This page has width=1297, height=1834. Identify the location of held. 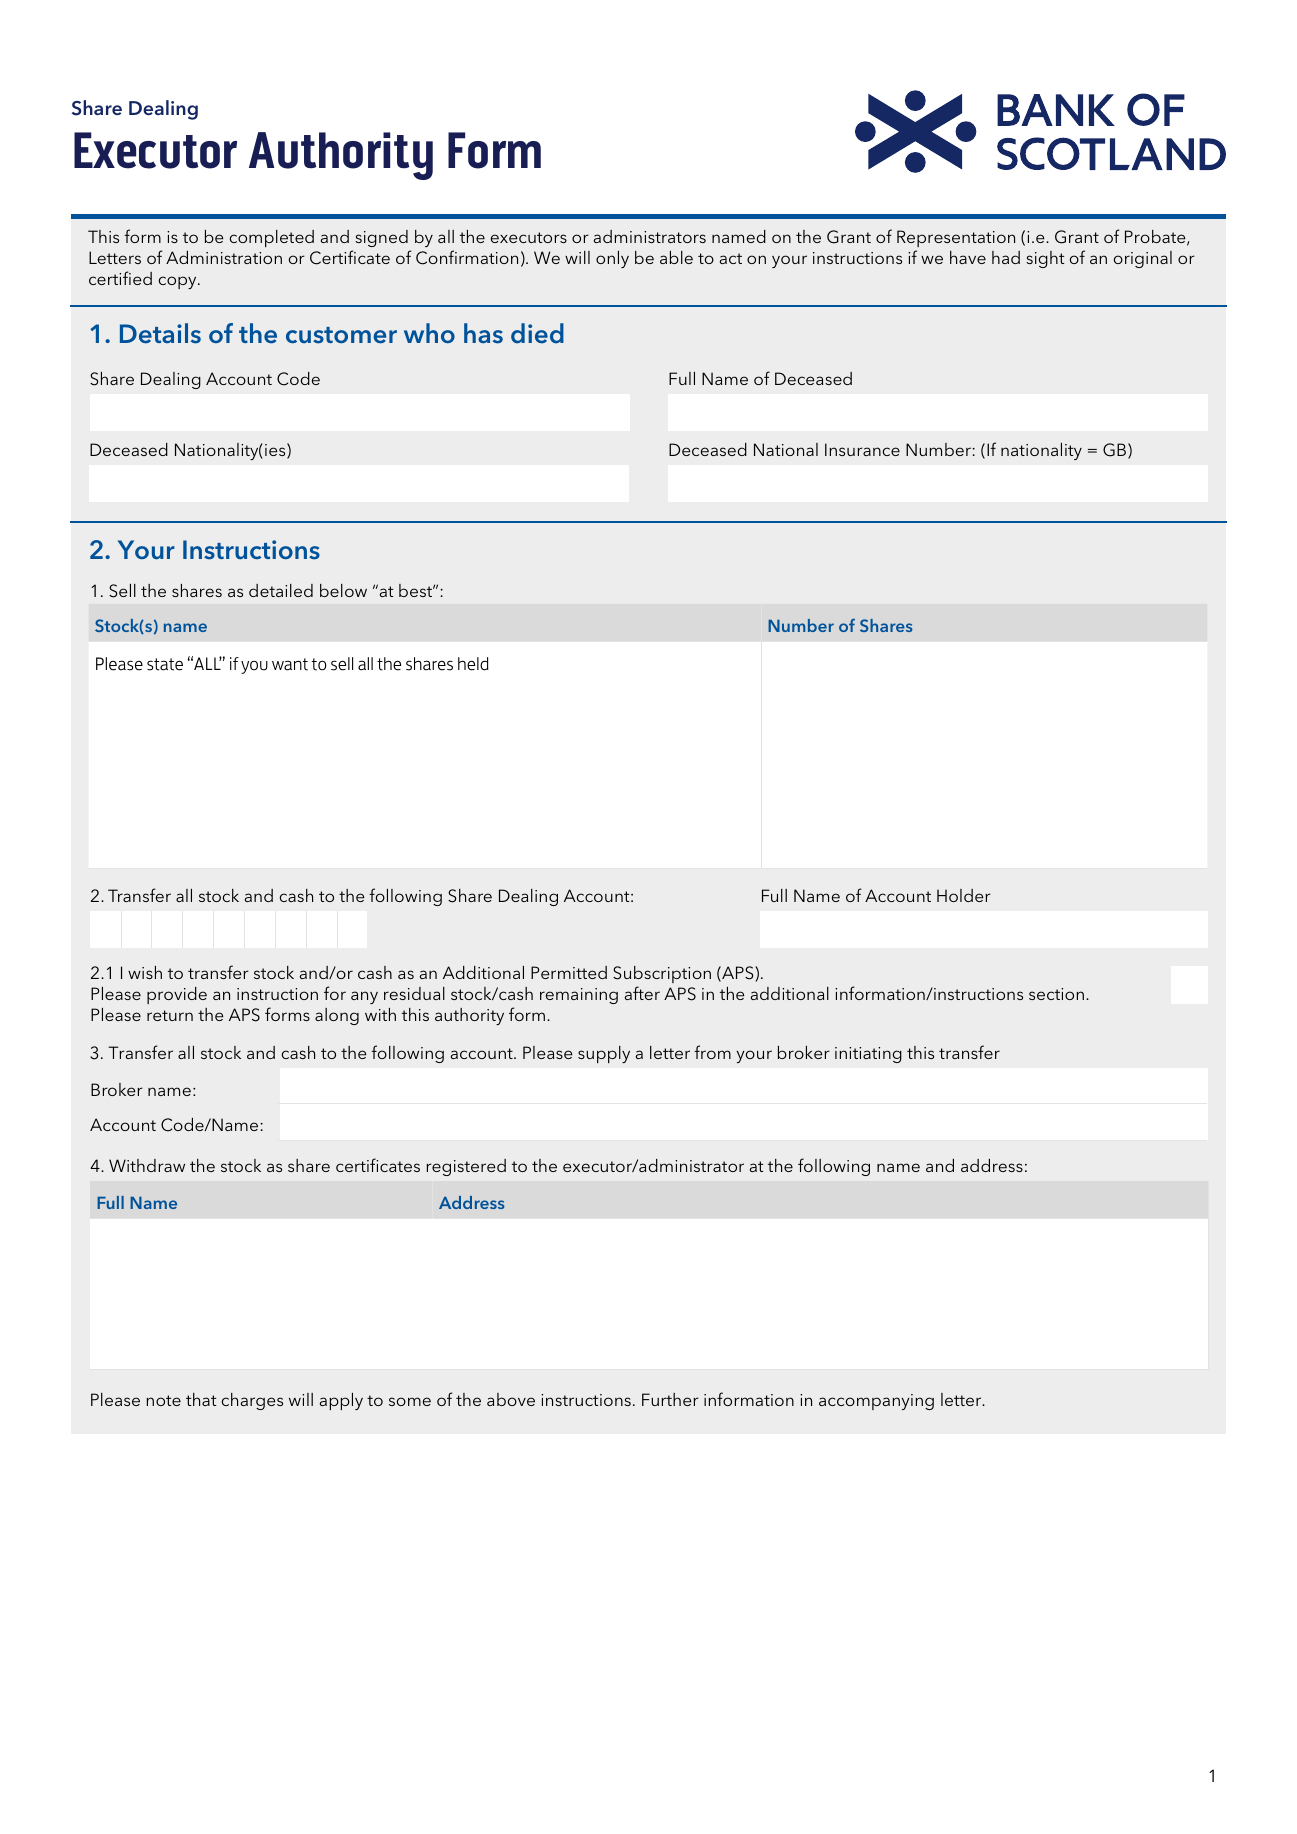
(473, 664).
